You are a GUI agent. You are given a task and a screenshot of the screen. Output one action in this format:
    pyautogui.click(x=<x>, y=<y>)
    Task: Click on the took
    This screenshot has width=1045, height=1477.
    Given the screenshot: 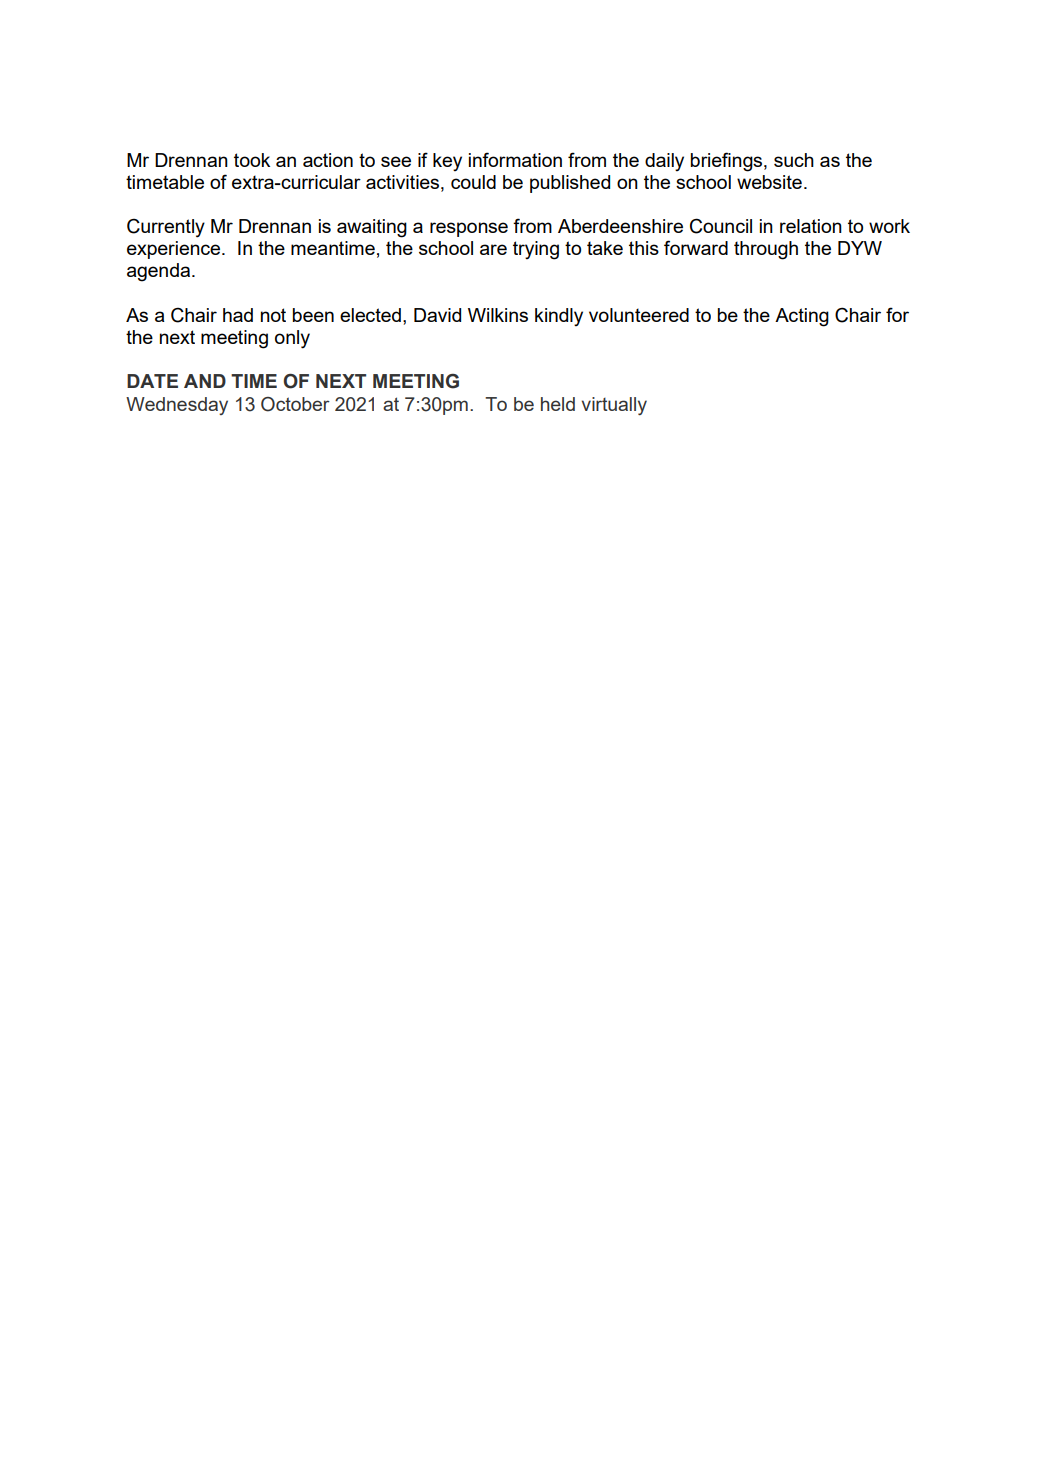 What is the action you would take?
    pyautogui.click(x=252, y=160)
